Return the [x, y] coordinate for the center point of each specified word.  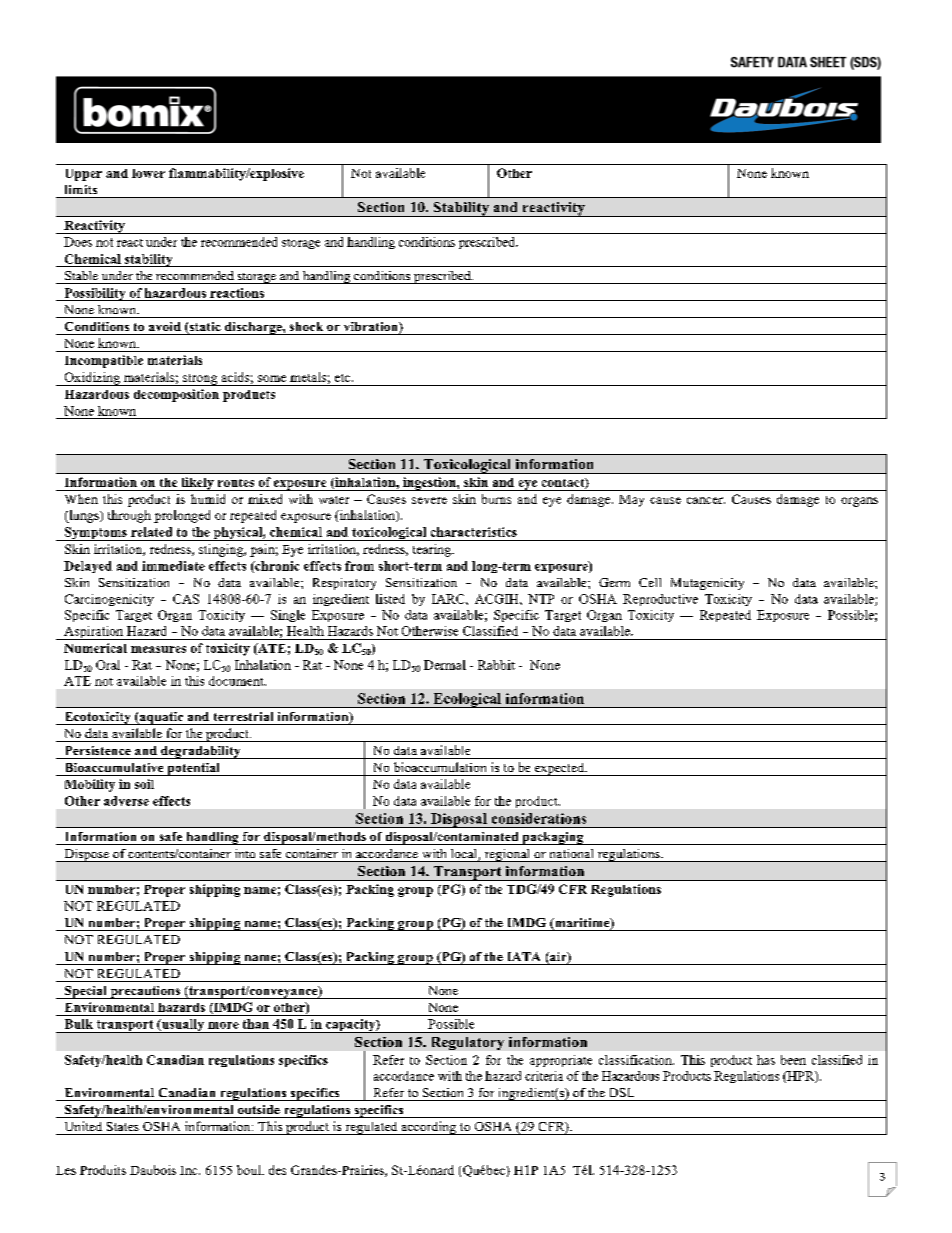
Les [66, 1170]
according [428, 1128]
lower [148, 173]
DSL [622, 1092]
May [631, 501]
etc [342, 378]
